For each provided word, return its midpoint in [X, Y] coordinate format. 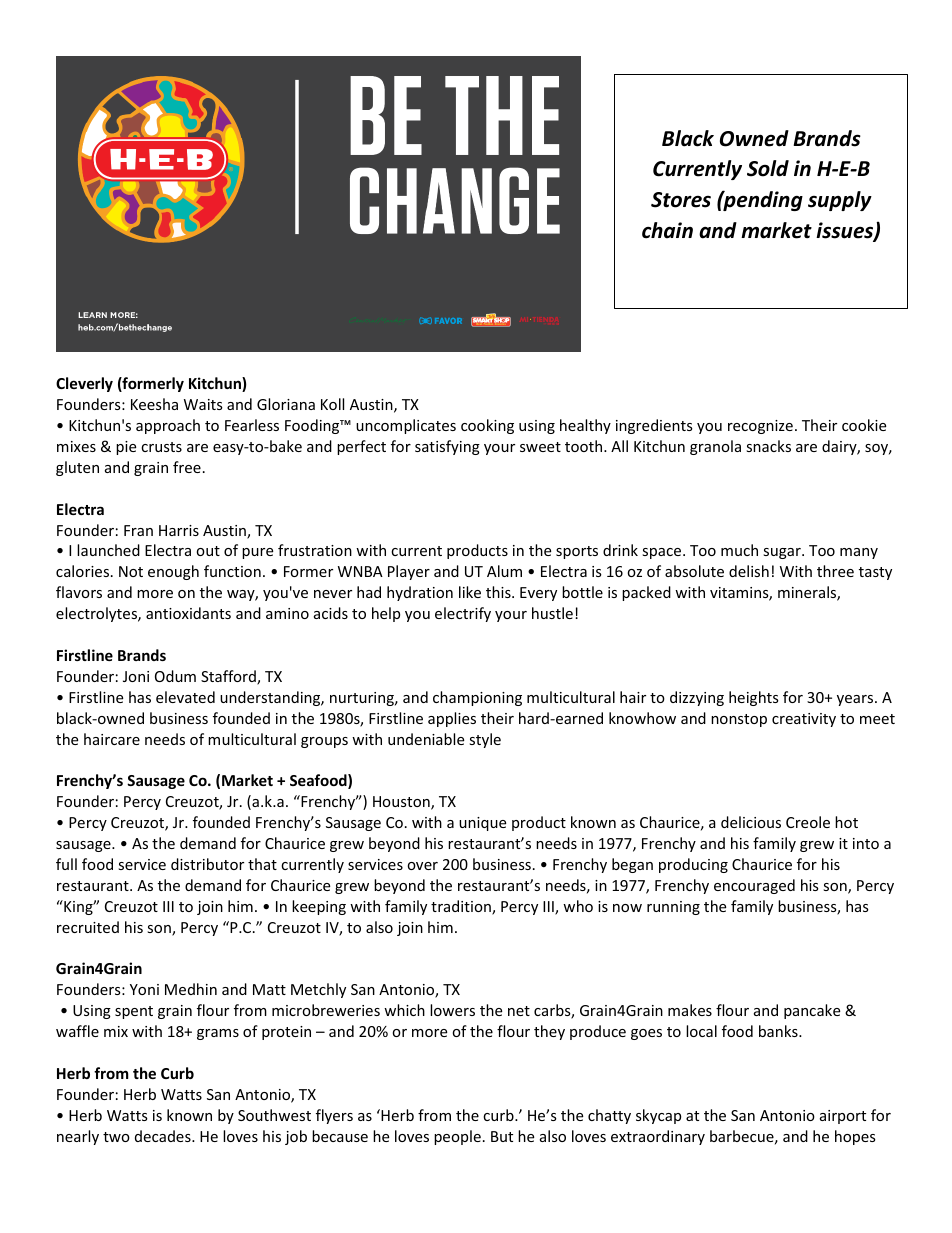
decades [164, 1136]
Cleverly [84, 384]
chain [667, 230]
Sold [768, 168]
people [457, 1137]
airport [843, 1117]
